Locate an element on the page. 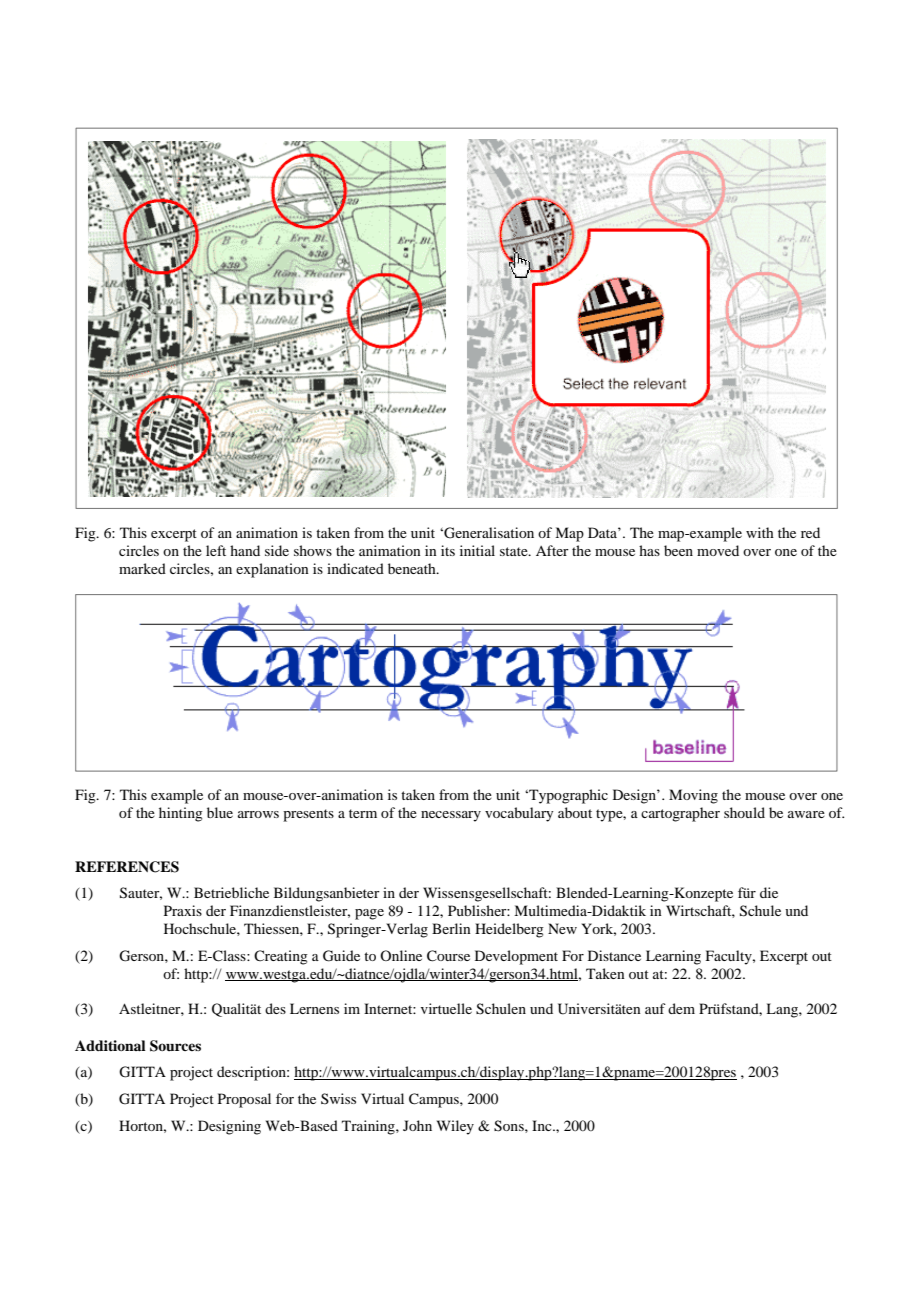 The width and height of the document is (924, 1308). been is located at coordinates (678, 550).
